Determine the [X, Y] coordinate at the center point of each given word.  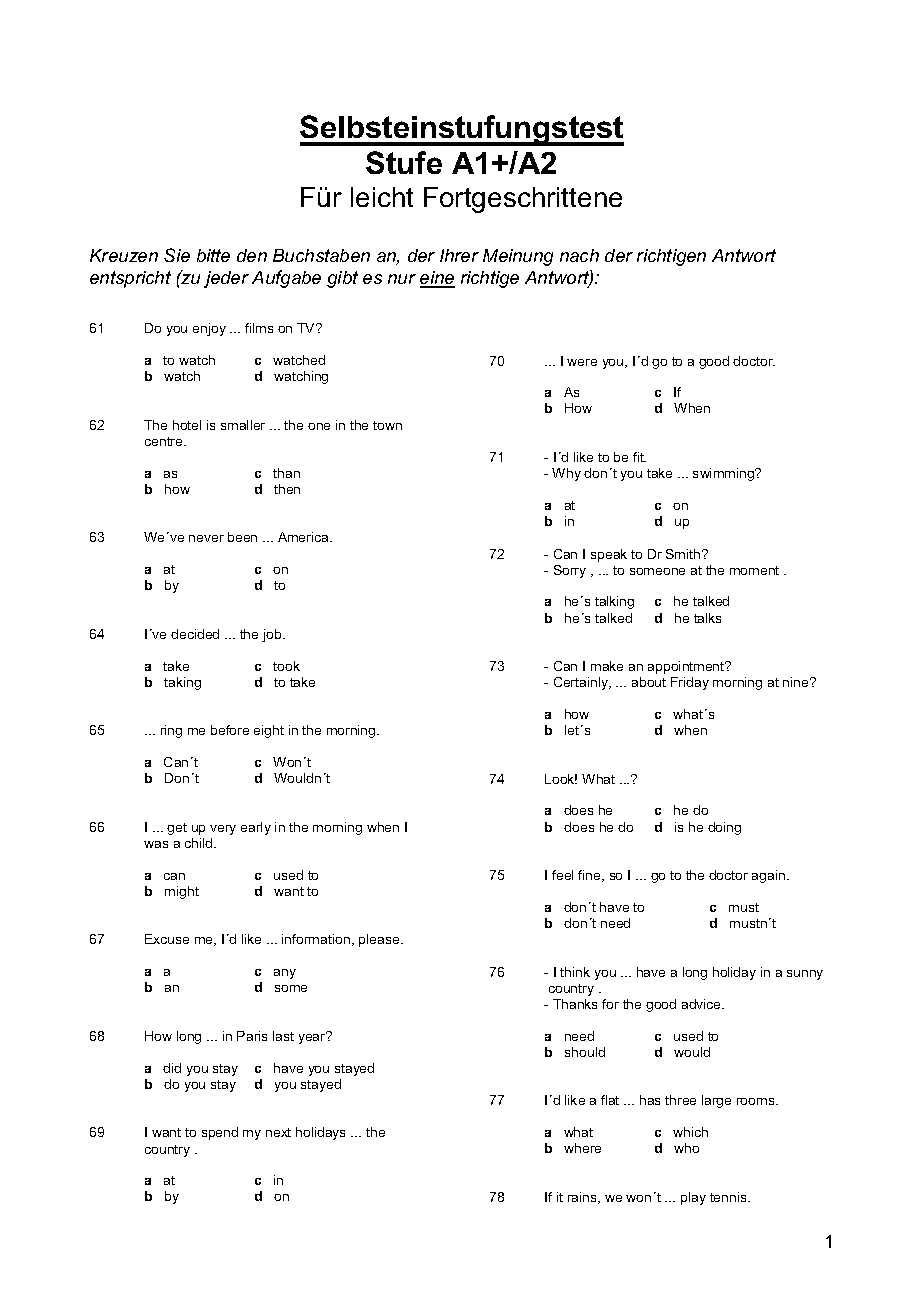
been [242, 537]
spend [220, 1133]
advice [703, 1004]
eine [437, 279]
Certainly [582, 683]
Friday [690, 683]
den [252, 255]
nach [579, 255]
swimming [725, 474]
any [285, 974]
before [230, 730]
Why [566, 474]
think [575, 972]
